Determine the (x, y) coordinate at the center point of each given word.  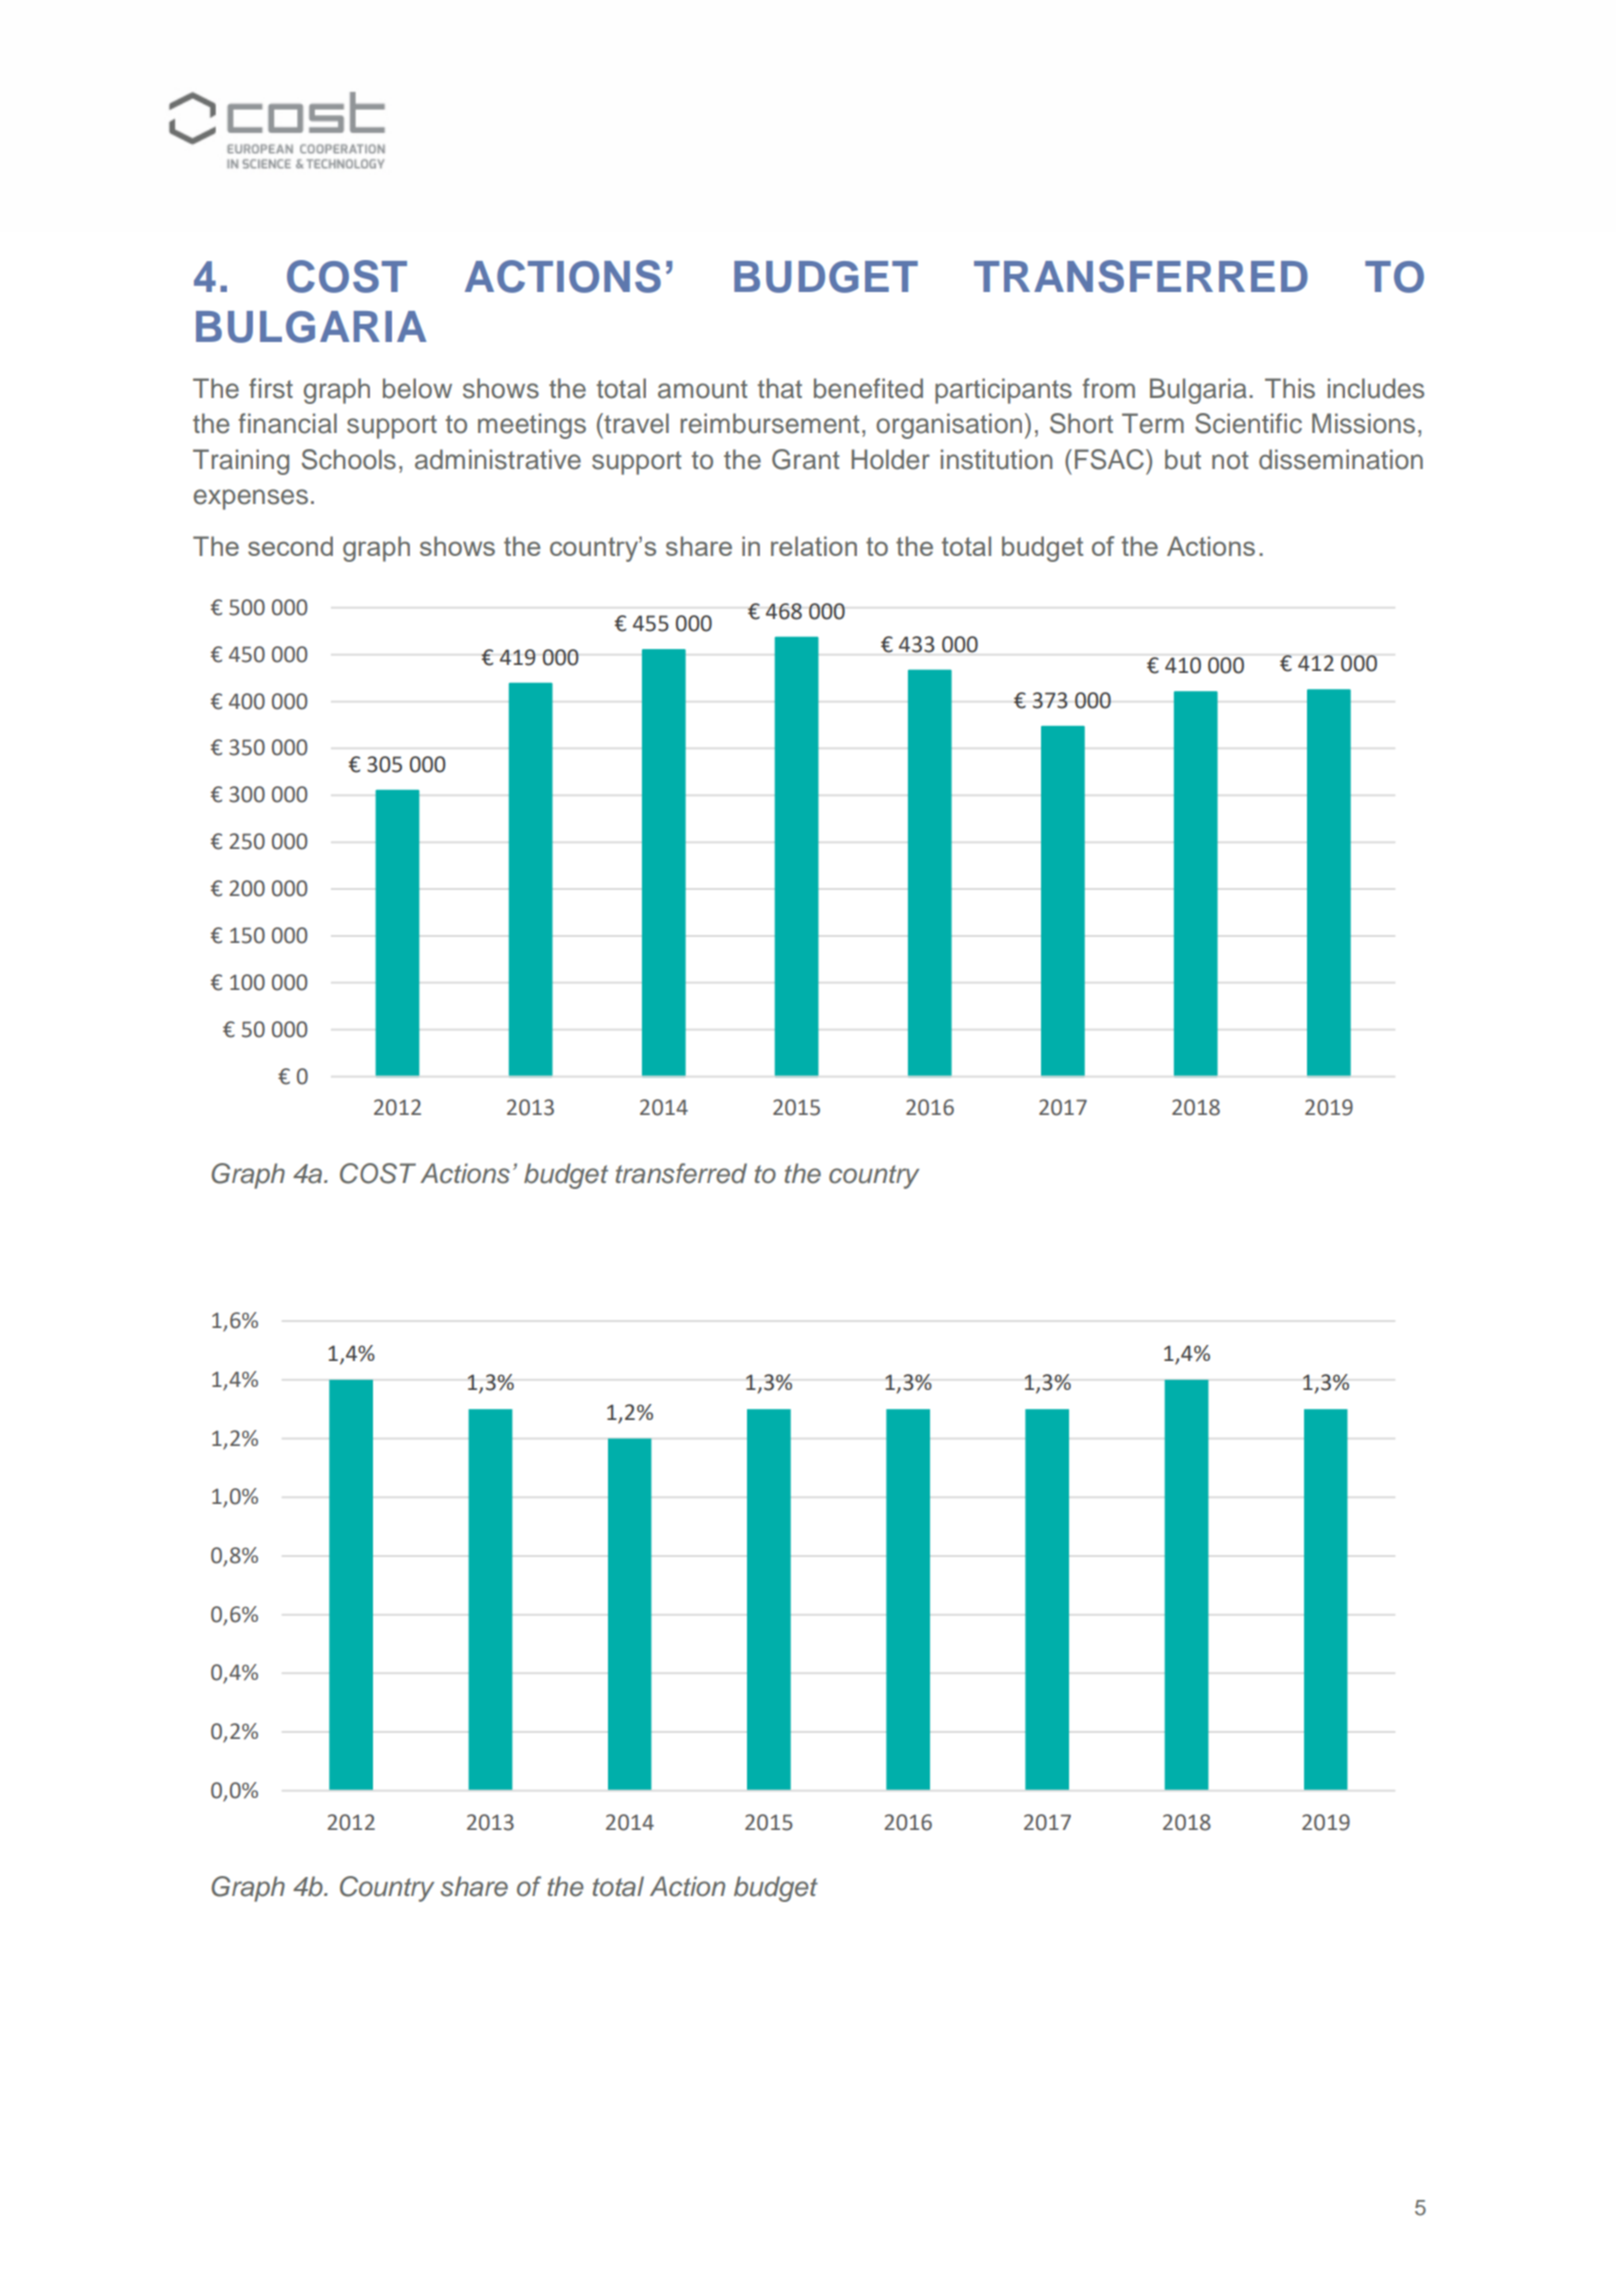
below (417, 388)
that (779, 388)
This (1290, 388)
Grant (806, 459)
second (290, 546)
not (1230, 460)
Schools (349, 459)
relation (814, 546)
